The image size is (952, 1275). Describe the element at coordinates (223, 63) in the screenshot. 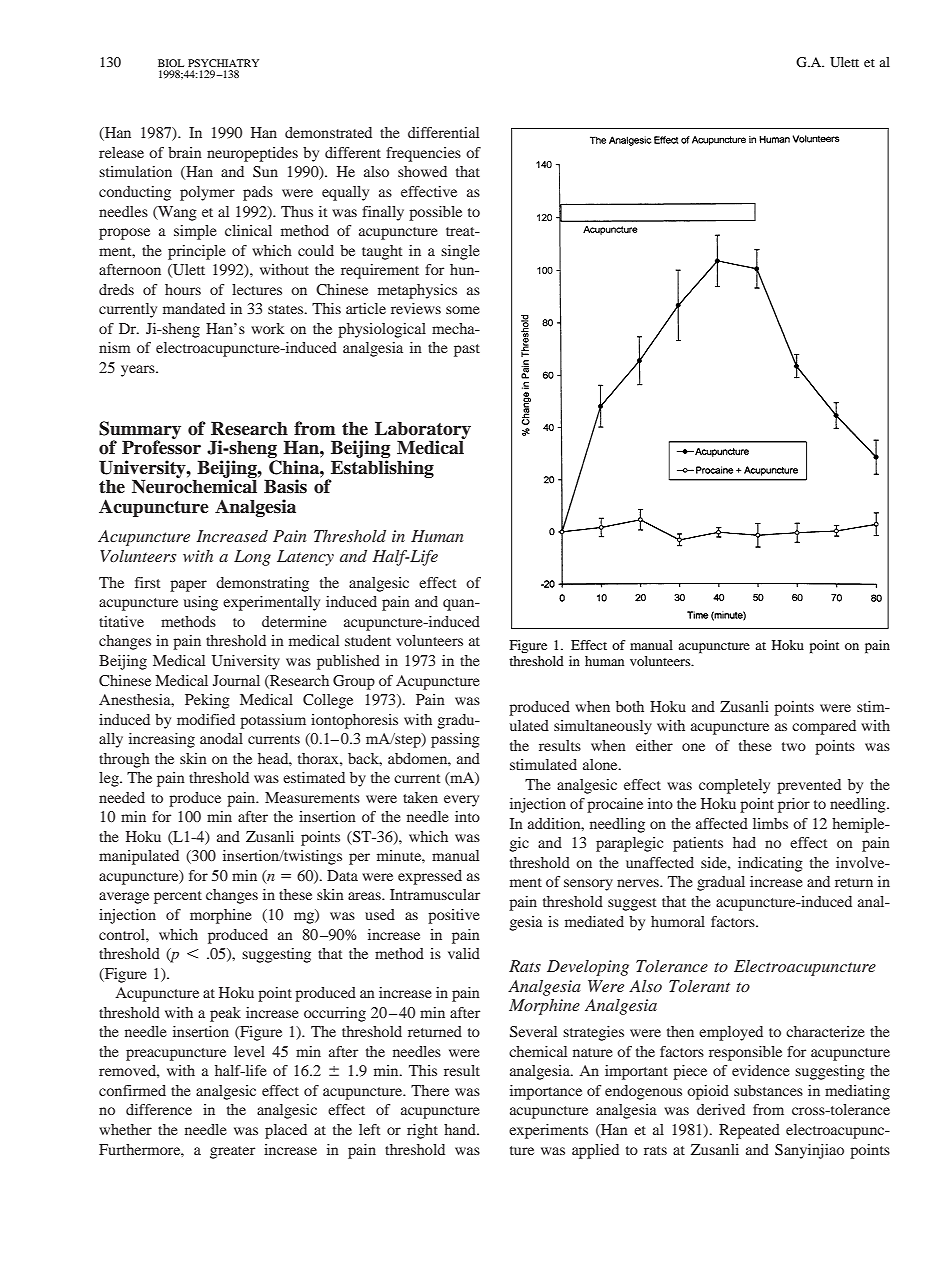

I see `PSYCHIATRY` at that location.
